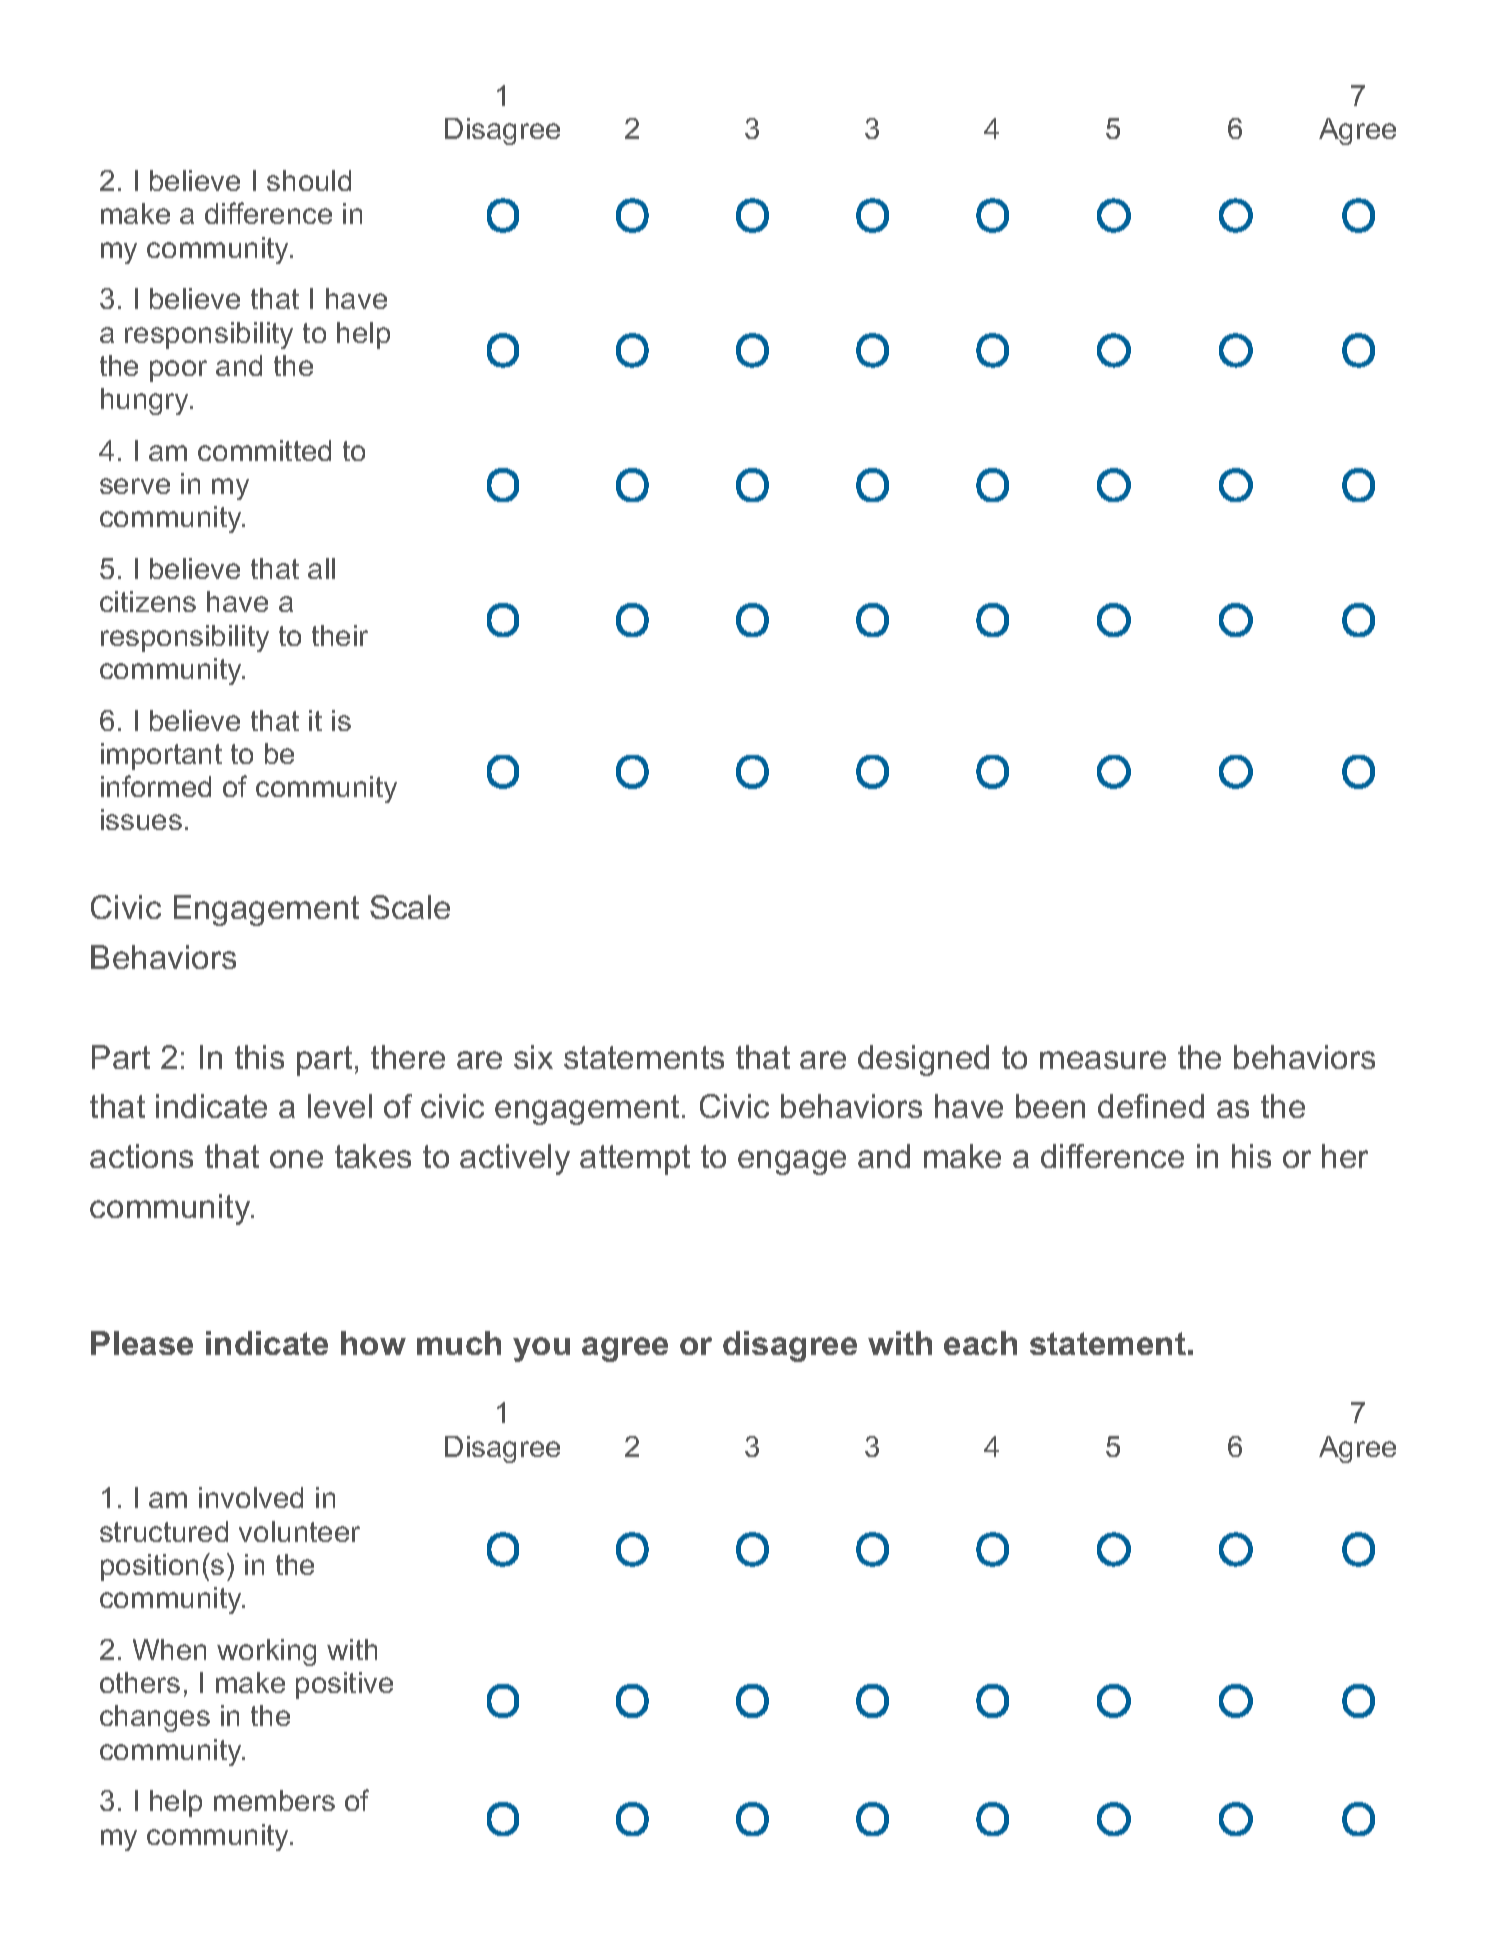 This document has width=1508, height=1951. Describe the element at coordinates (344, 1685) in the document. I see `positive` at that location.
